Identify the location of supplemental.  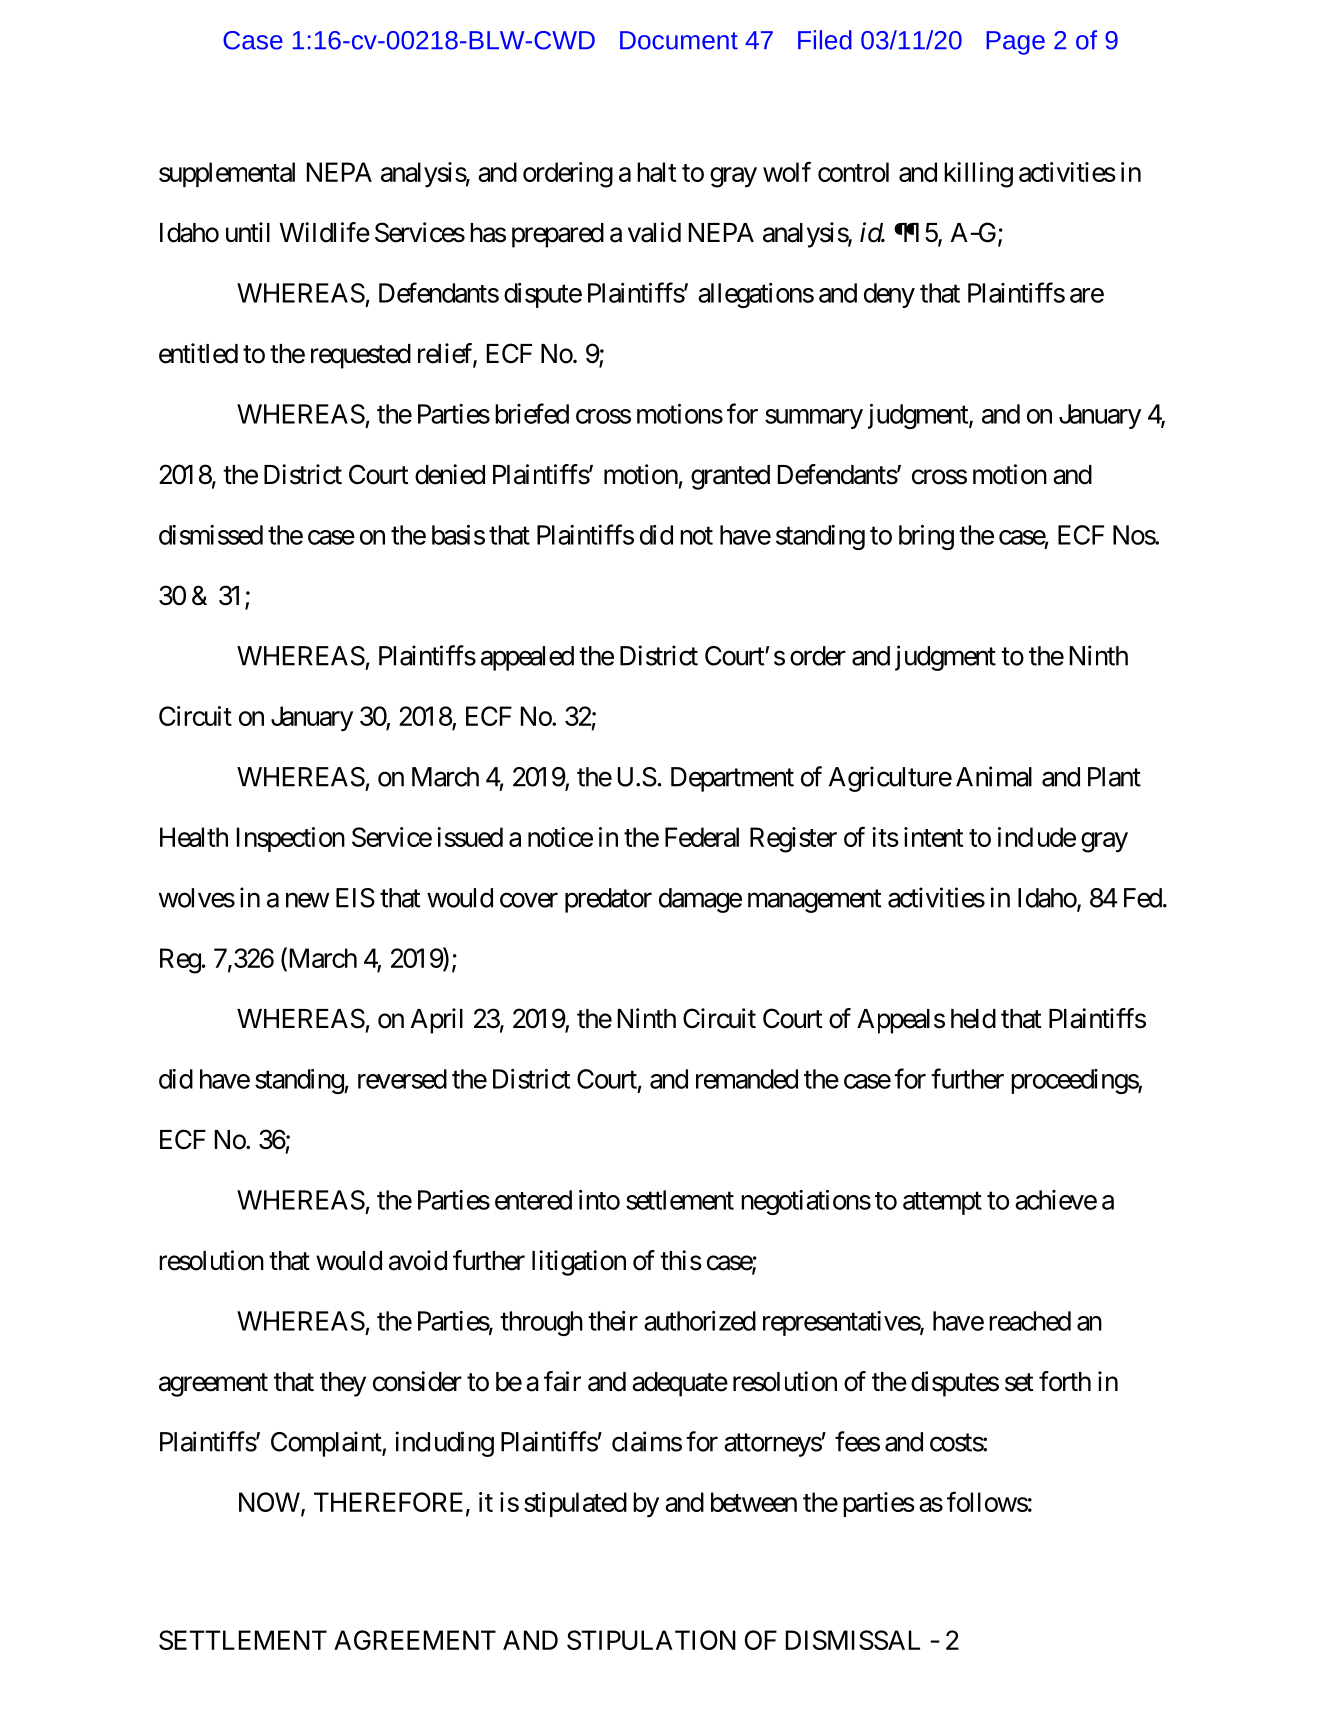
(227, 174).
